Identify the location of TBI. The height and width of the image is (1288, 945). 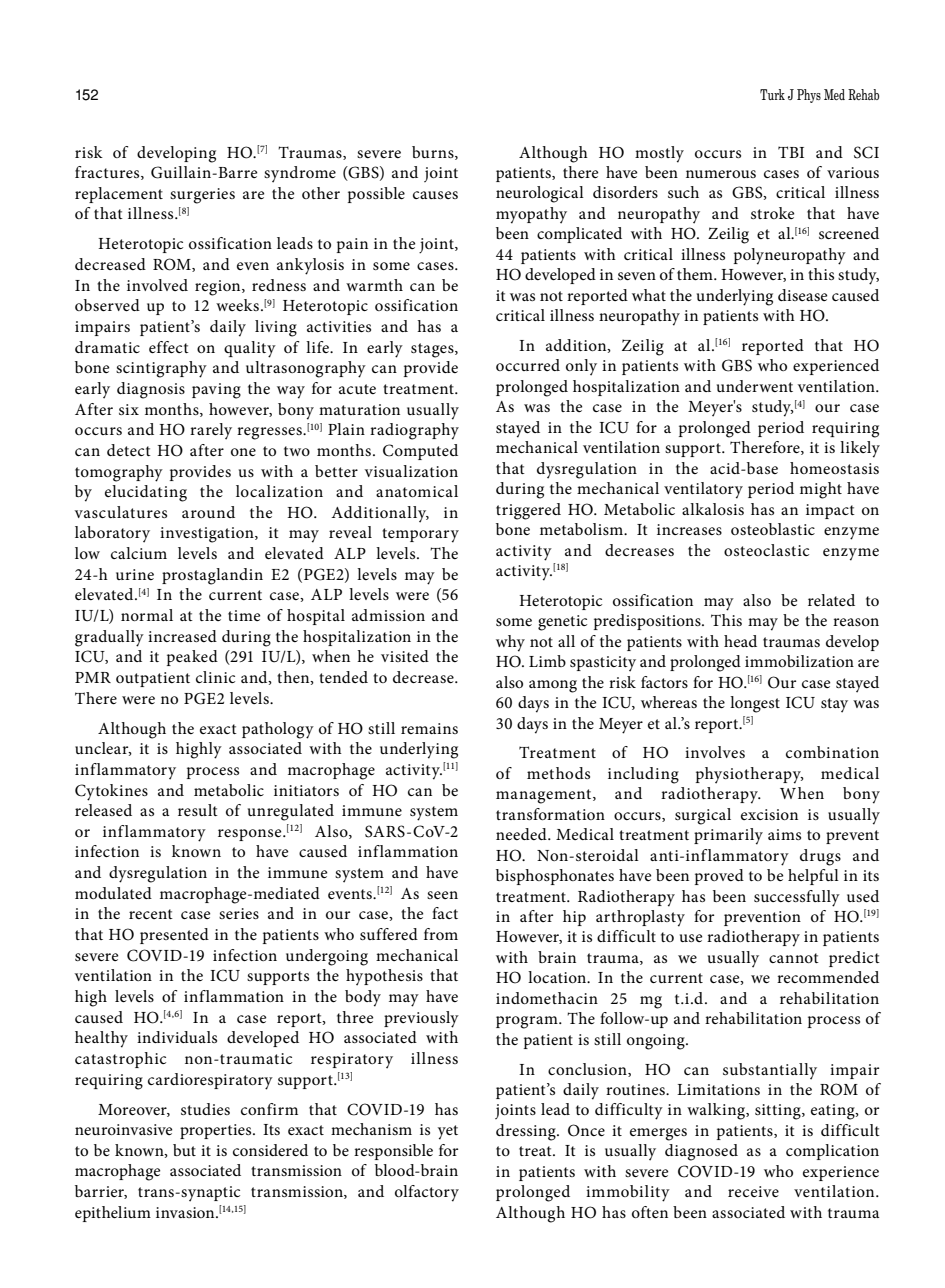
(791, 152).
